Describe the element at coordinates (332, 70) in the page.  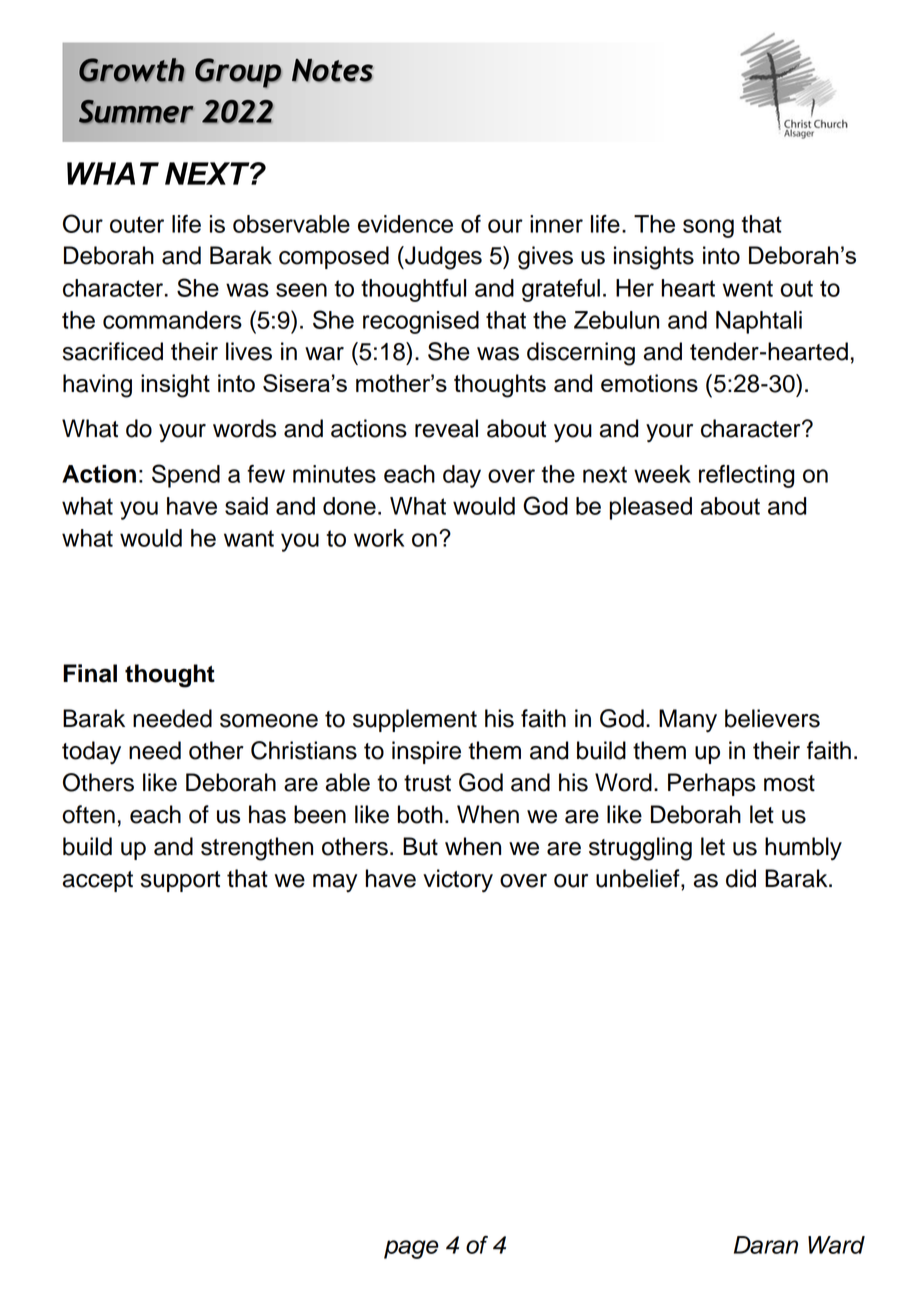
I see `Notes` at that location.
